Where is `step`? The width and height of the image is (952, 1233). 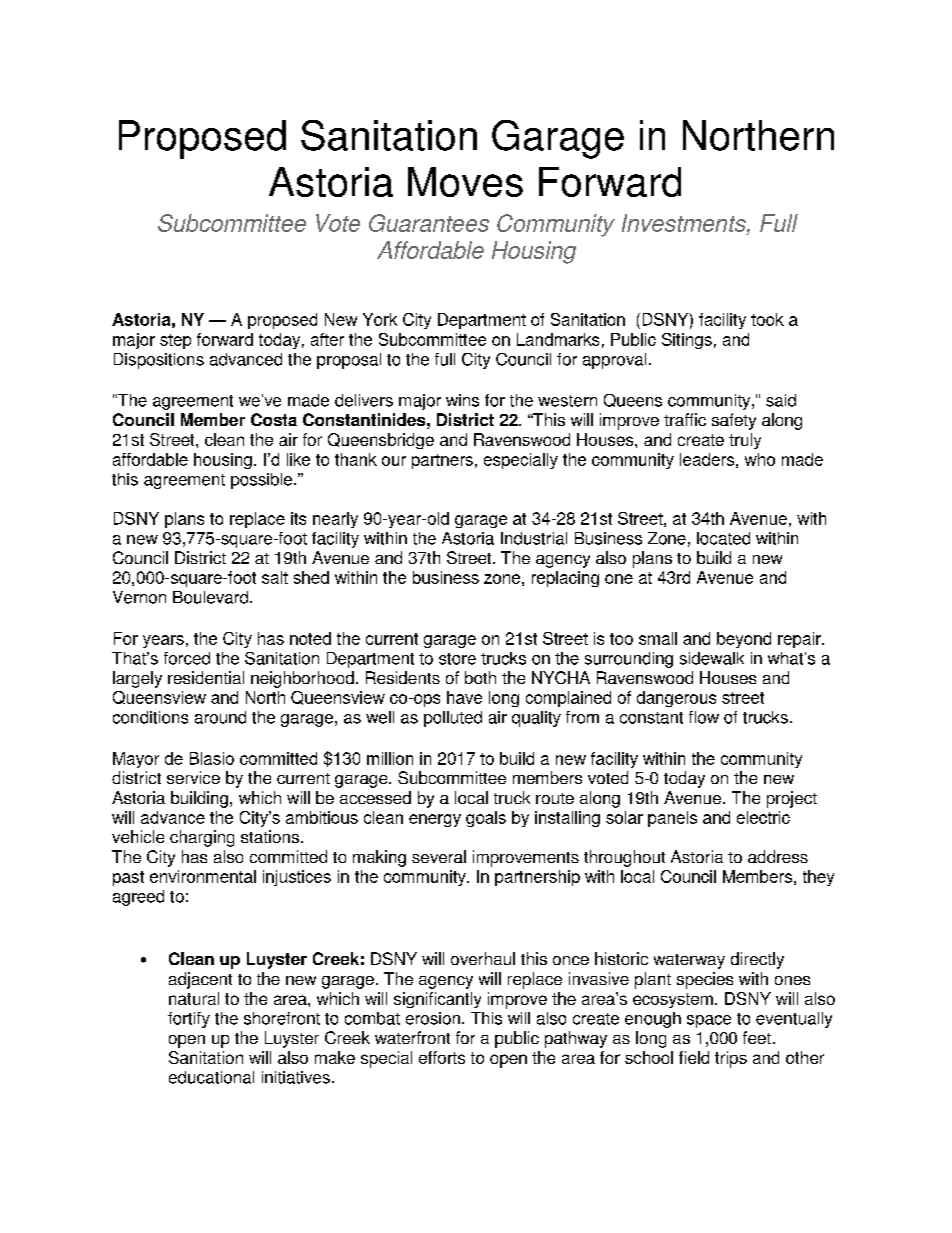
step is located at coordinates (175, 341).
